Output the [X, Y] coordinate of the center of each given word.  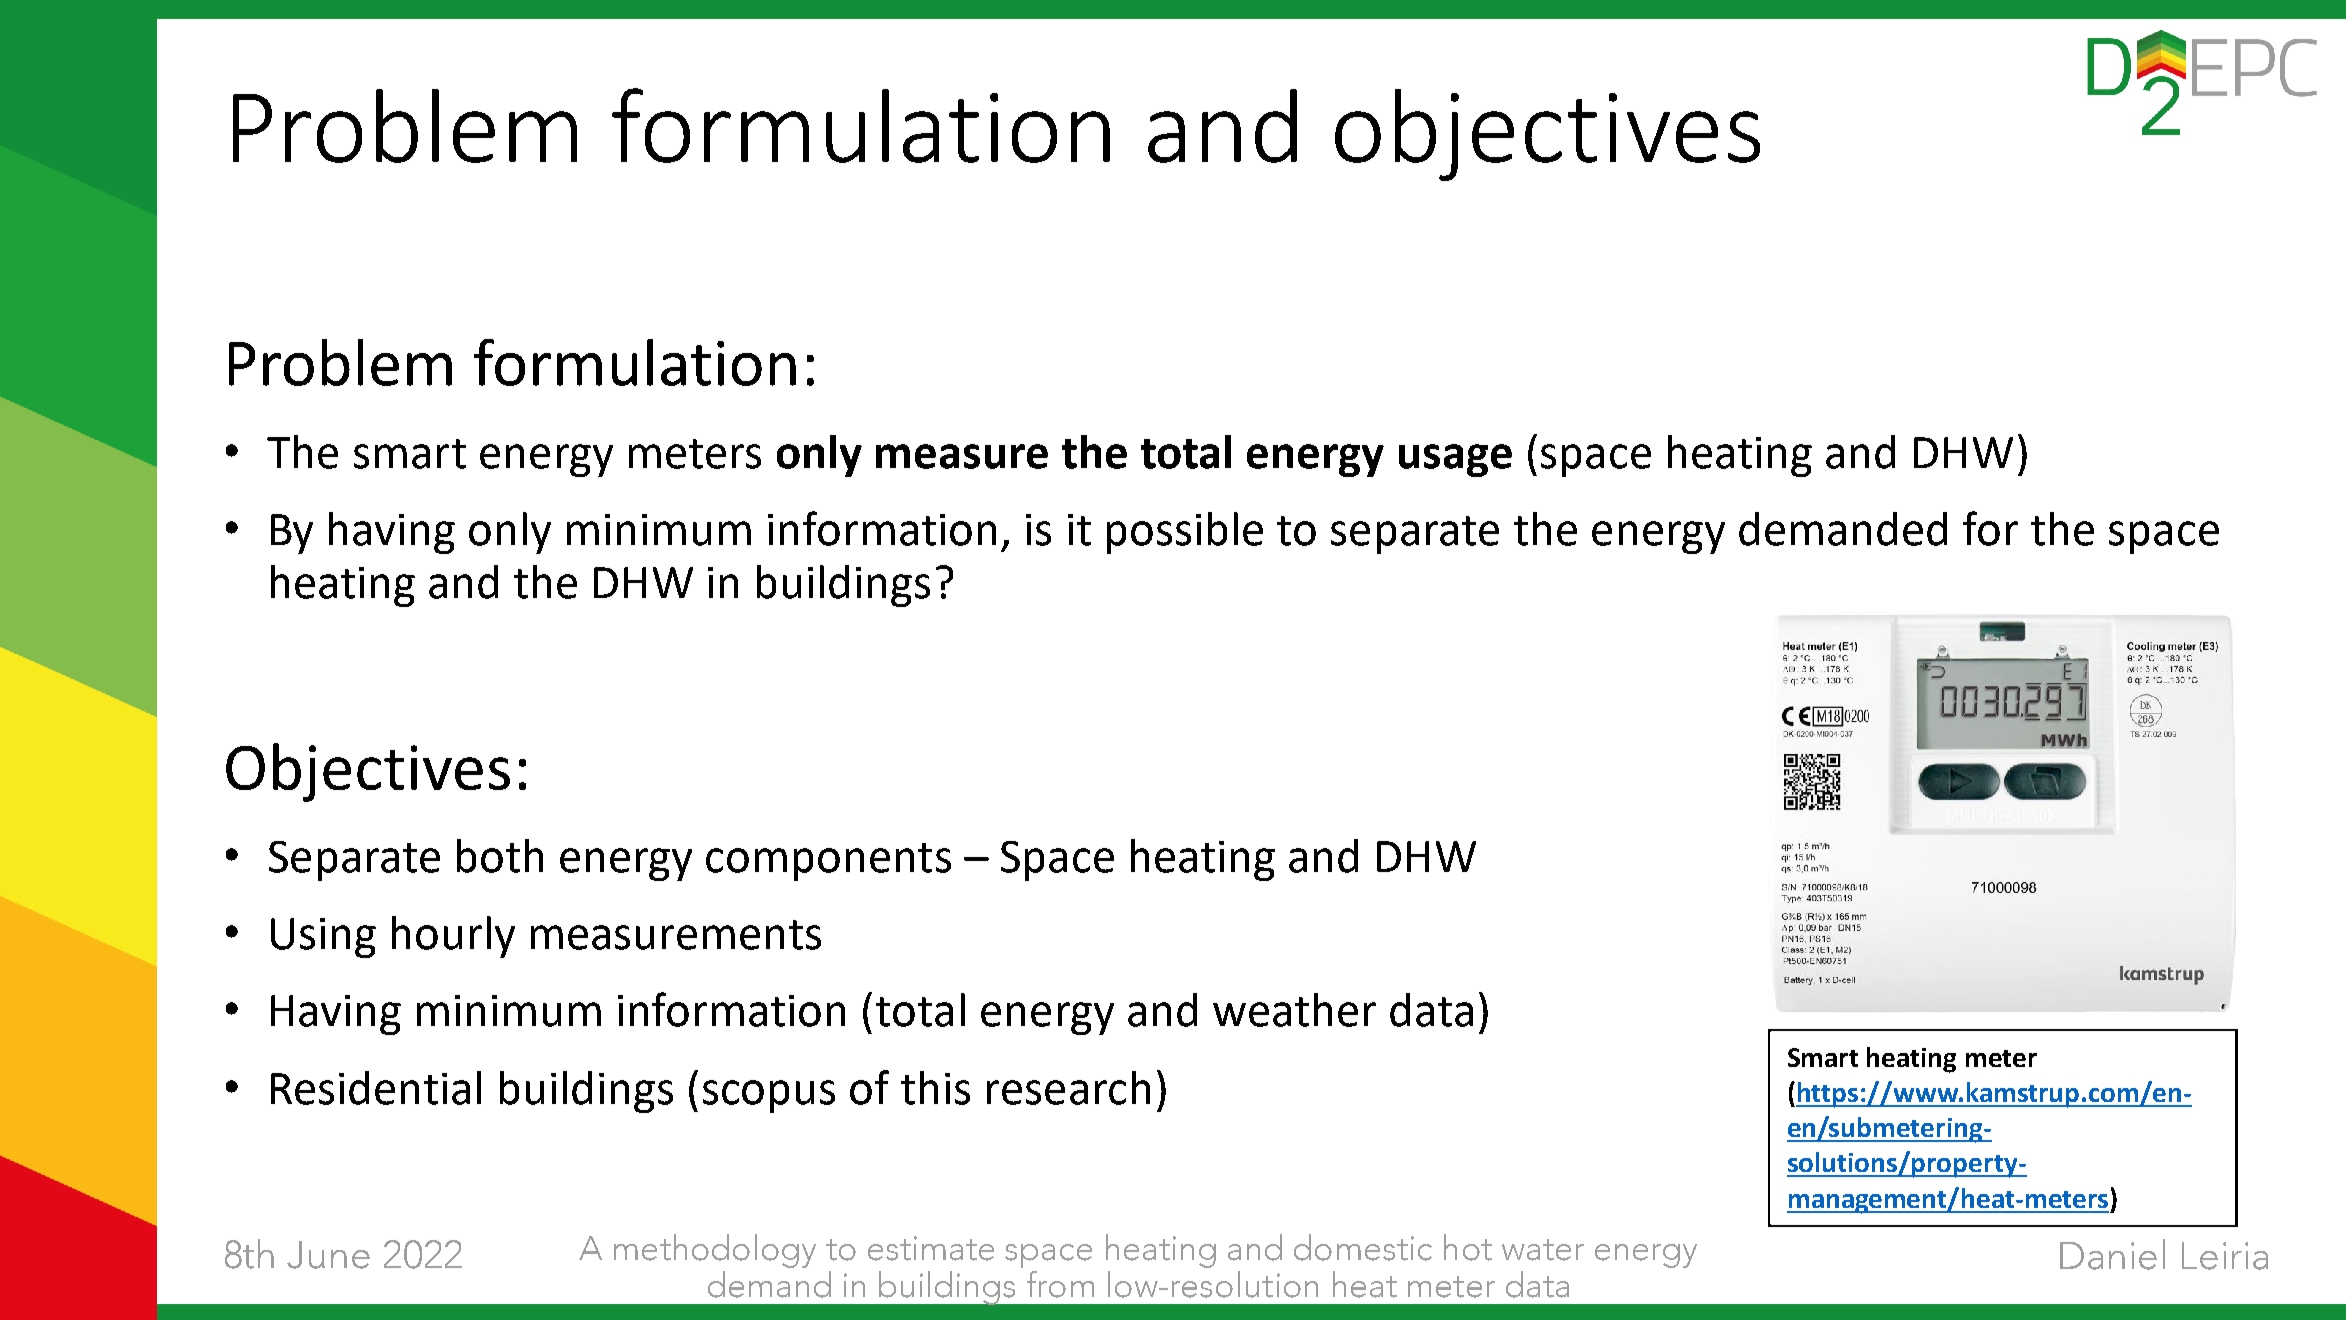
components [828, 862]
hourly [453, 937]
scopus [769, 1096]
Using [323, 938]
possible [1185, 533]
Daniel [2112, 1254]
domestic [1363, 1247]
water [1543, 1250]
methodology [715, 1251]
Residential [376, 1088]
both [500, 856]
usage [1455, 460]
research [1068, 1088]
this [935, 1088]
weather [1294, 1010]
